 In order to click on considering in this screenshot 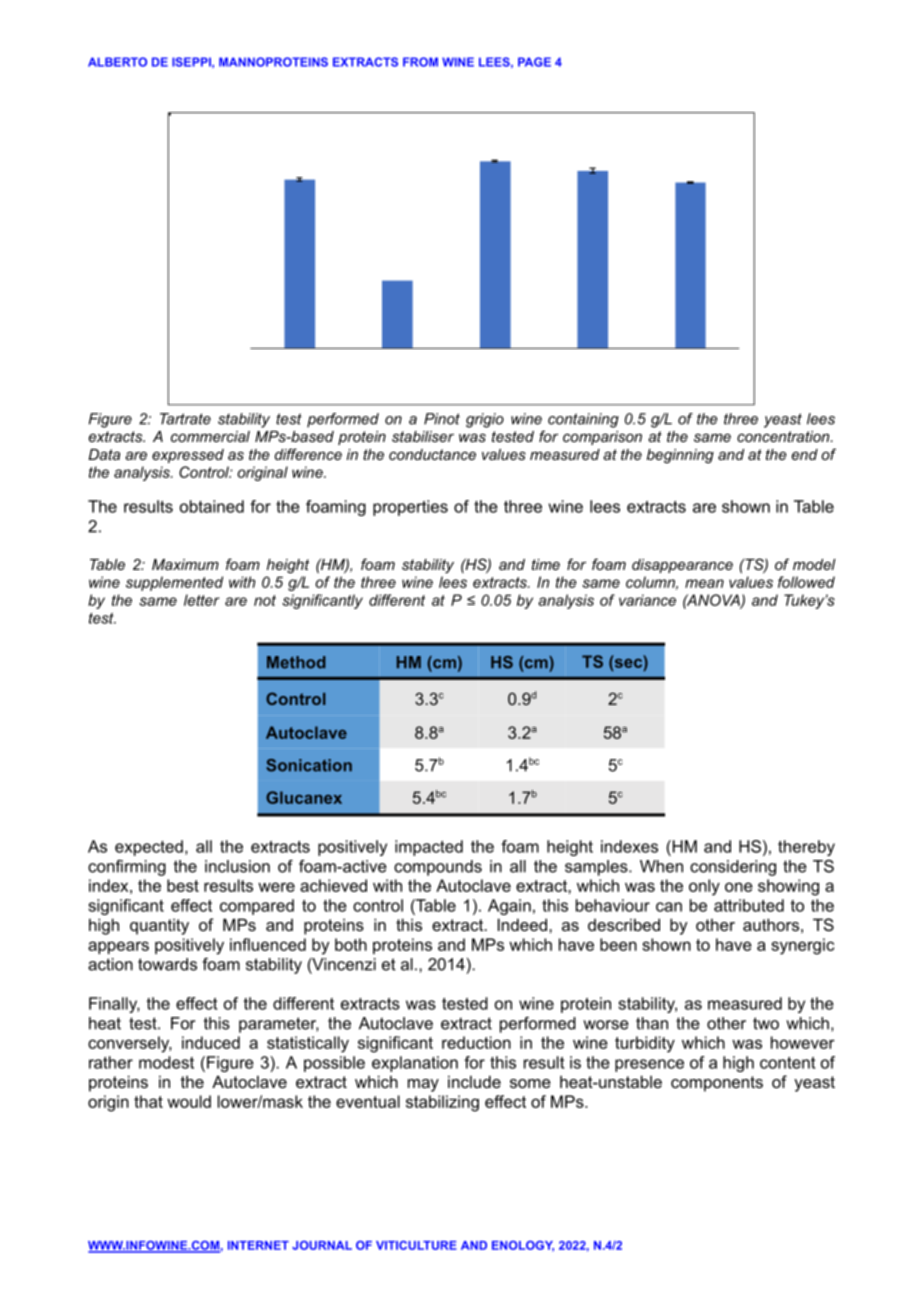, I will do `click(733, 868)`.
